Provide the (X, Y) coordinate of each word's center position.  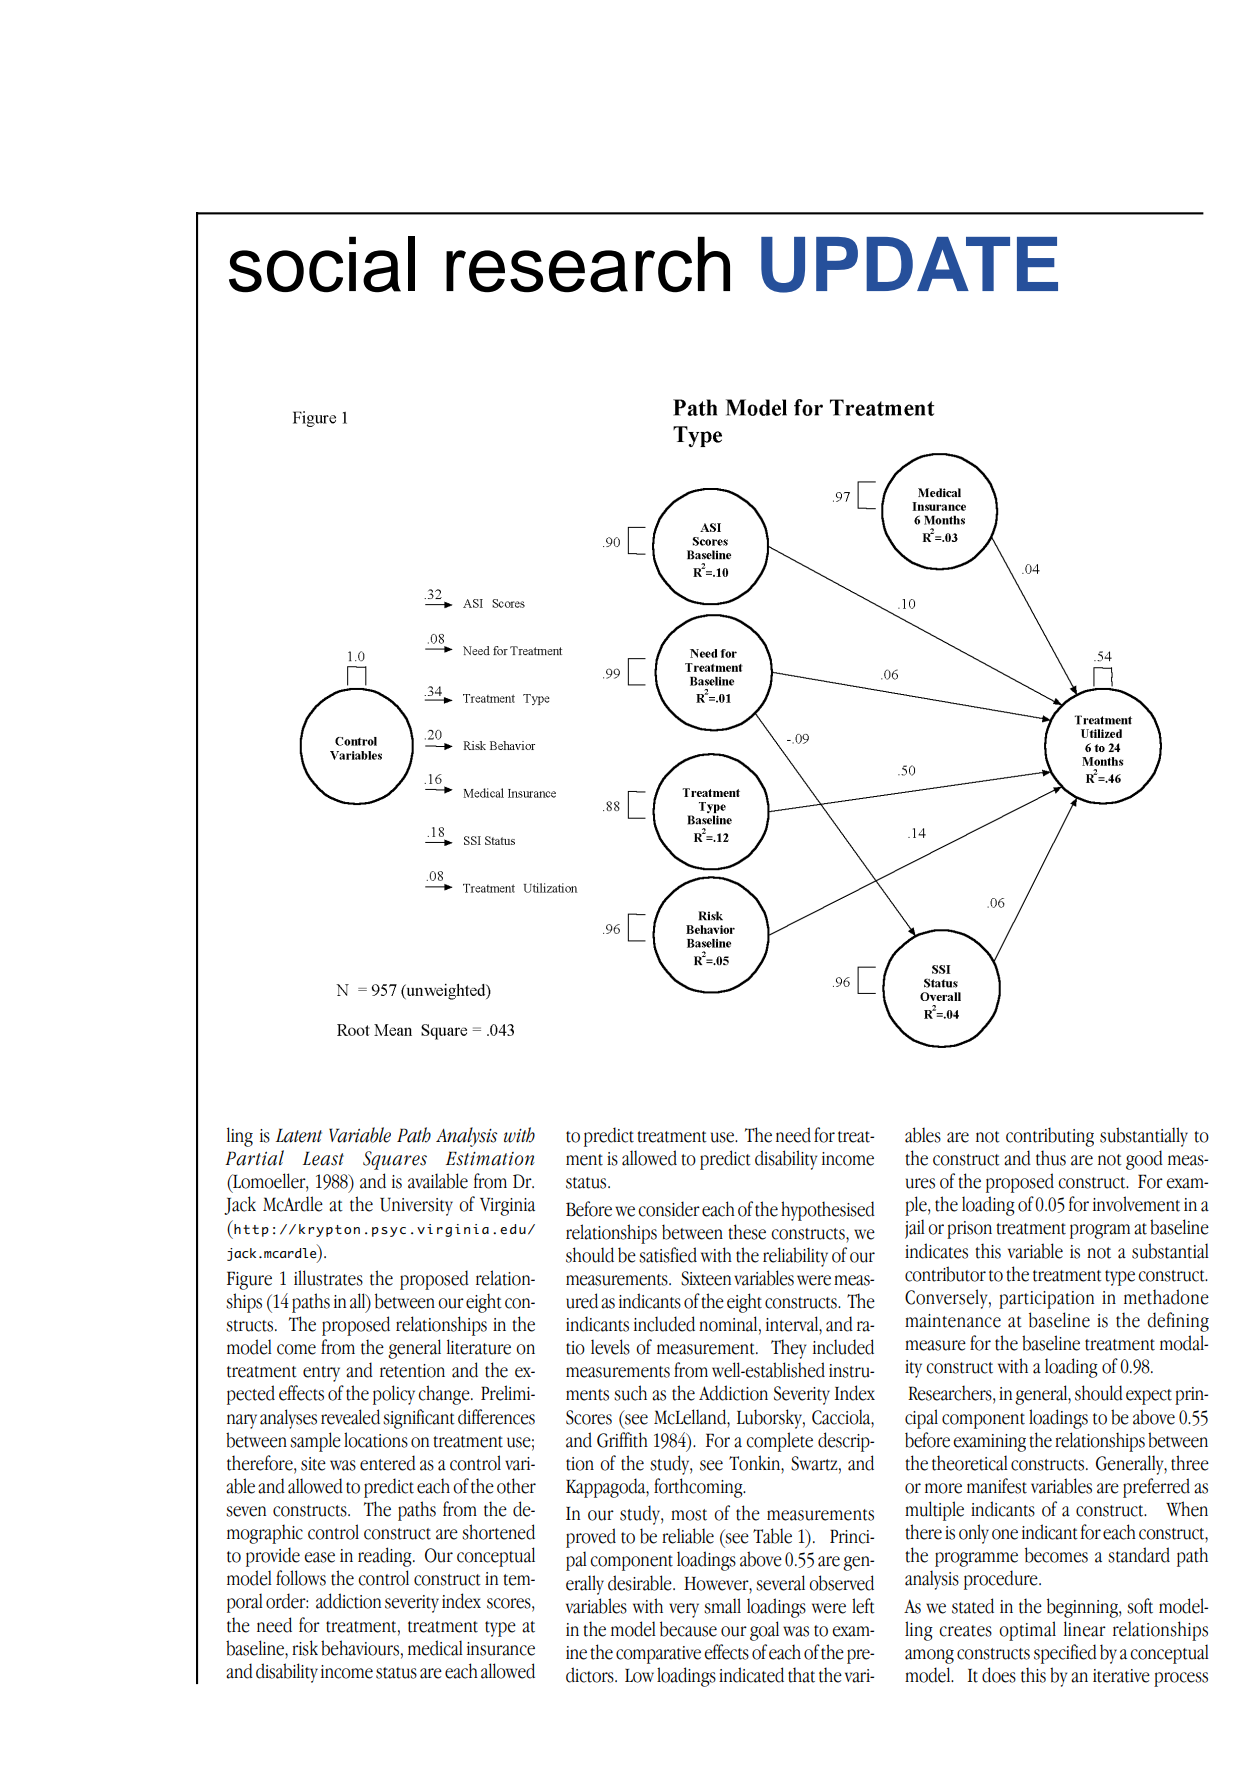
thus (1051, 1158)
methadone (1166, 1297)
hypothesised (828, 1211)
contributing (1050, 1137)
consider (669, 1209)
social (322, 264)
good (1144, 1160)
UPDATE (909, 265)
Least (323, 1158)
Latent (299, 1135)
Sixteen (706, 1278)
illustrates (328, 1278)
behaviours (360, 1648)
